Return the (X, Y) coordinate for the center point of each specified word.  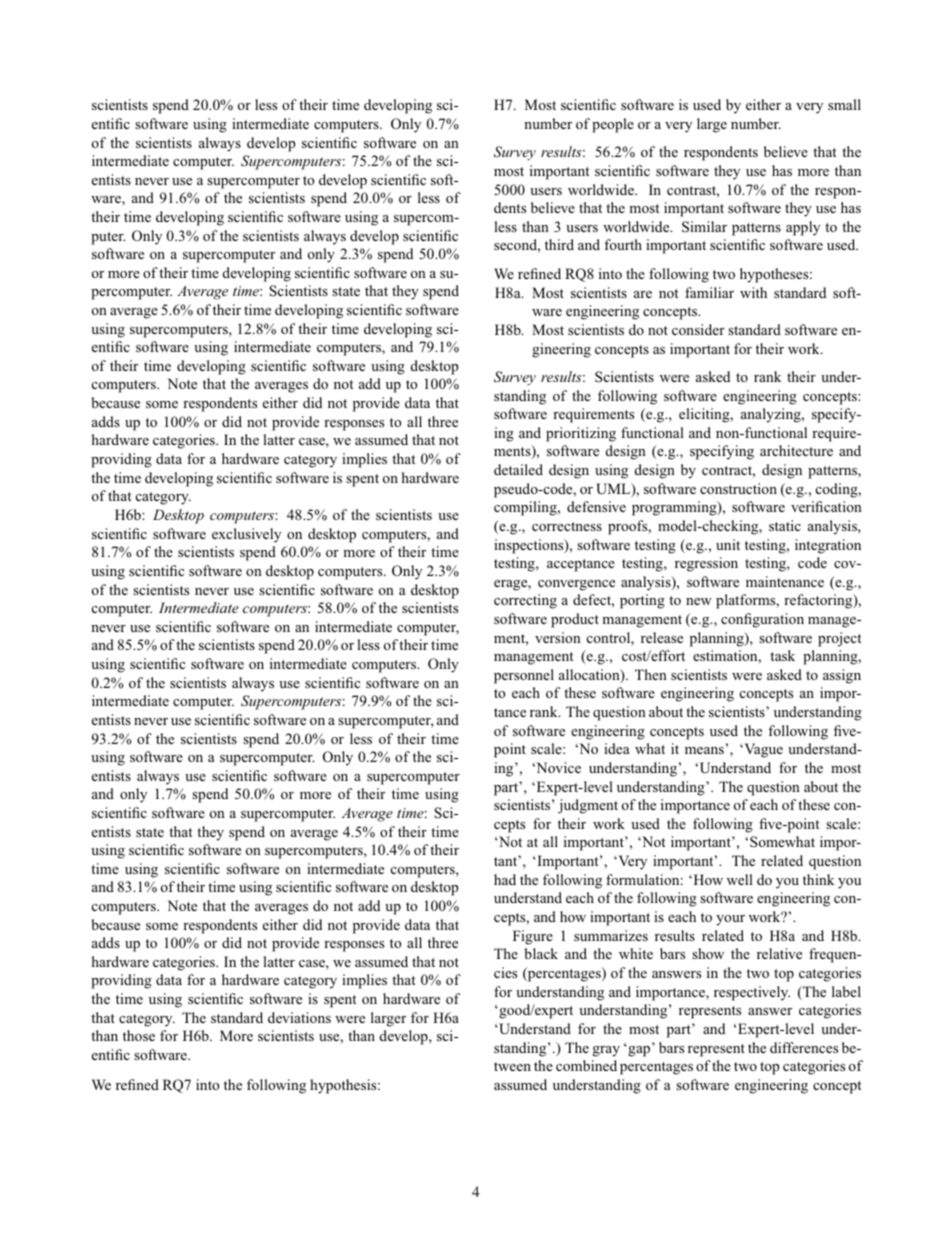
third (559, 244)
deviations (299, 1017)
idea (616, 748)
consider (698, 329)
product (575, 620)
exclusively (246, 535)
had (505, 879)
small (844, 104)
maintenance (785, 581)
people (613, 125)
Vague (762, 750)
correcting (525, 601)
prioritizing (581, 434)
